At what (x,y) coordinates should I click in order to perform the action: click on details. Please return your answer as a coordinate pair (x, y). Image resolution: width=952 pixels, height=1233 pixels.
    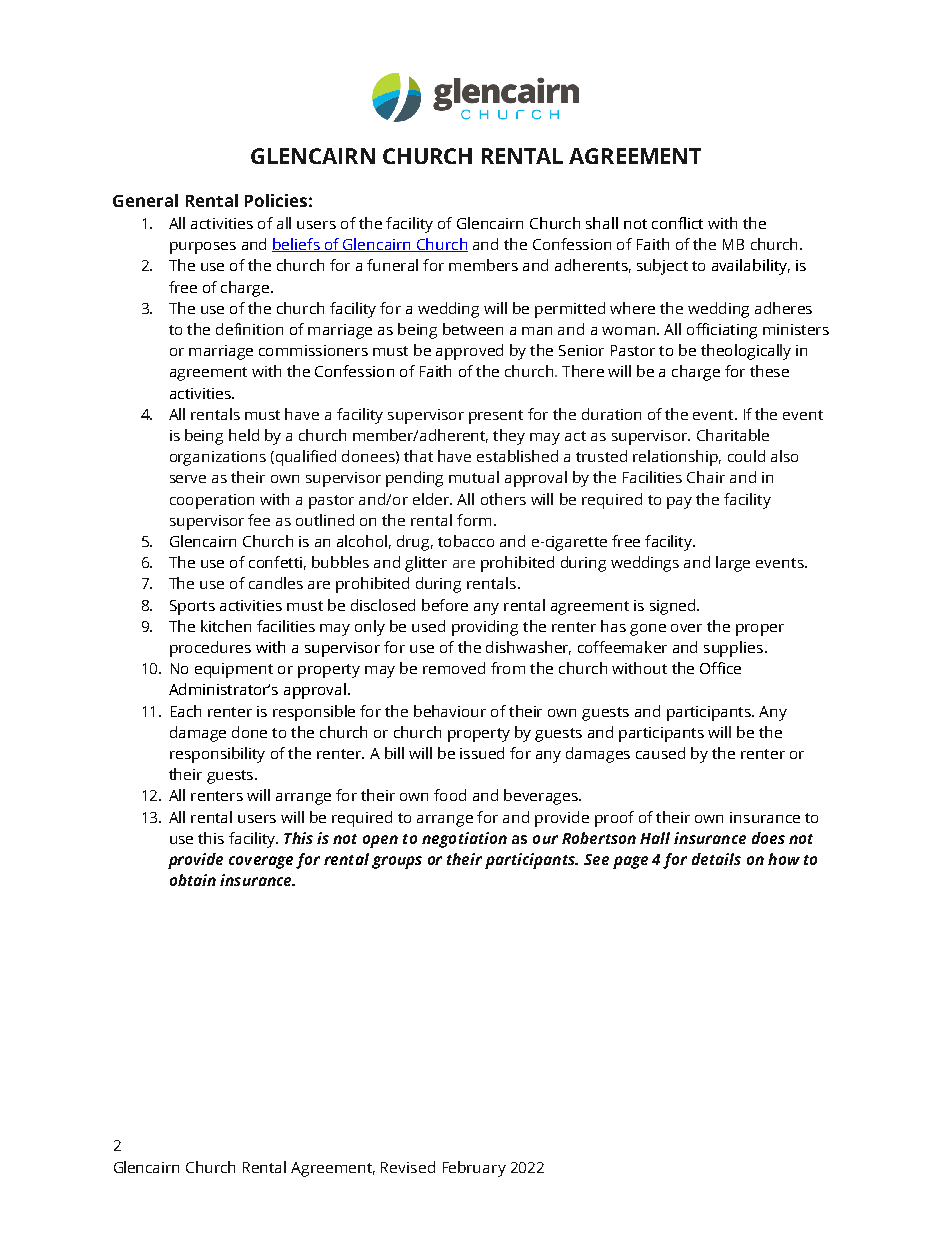
    Looking at the image, I should click on (716, 859).
